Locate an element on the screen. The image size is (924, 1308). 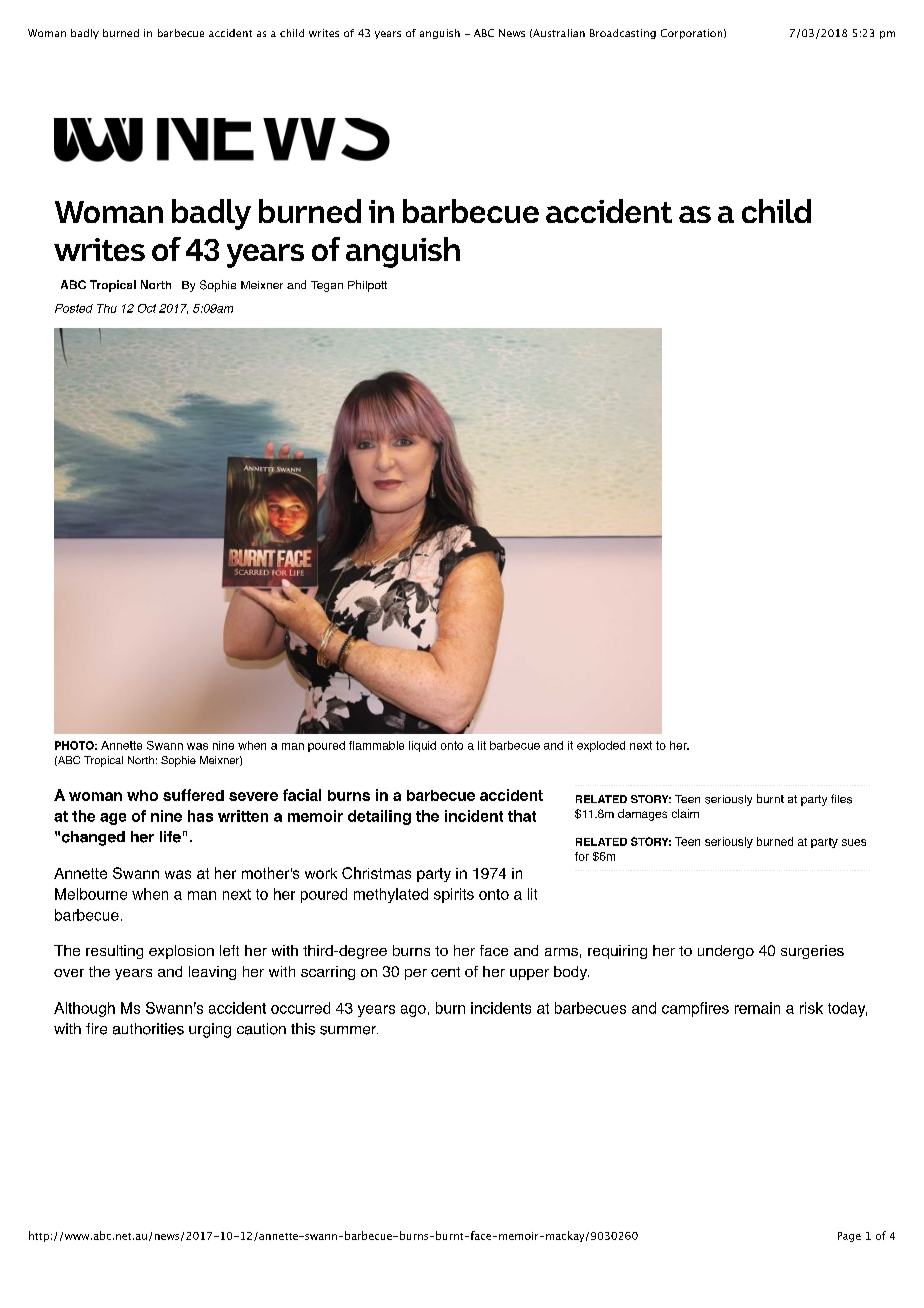
flammable is located at coordinates (376, 745).
